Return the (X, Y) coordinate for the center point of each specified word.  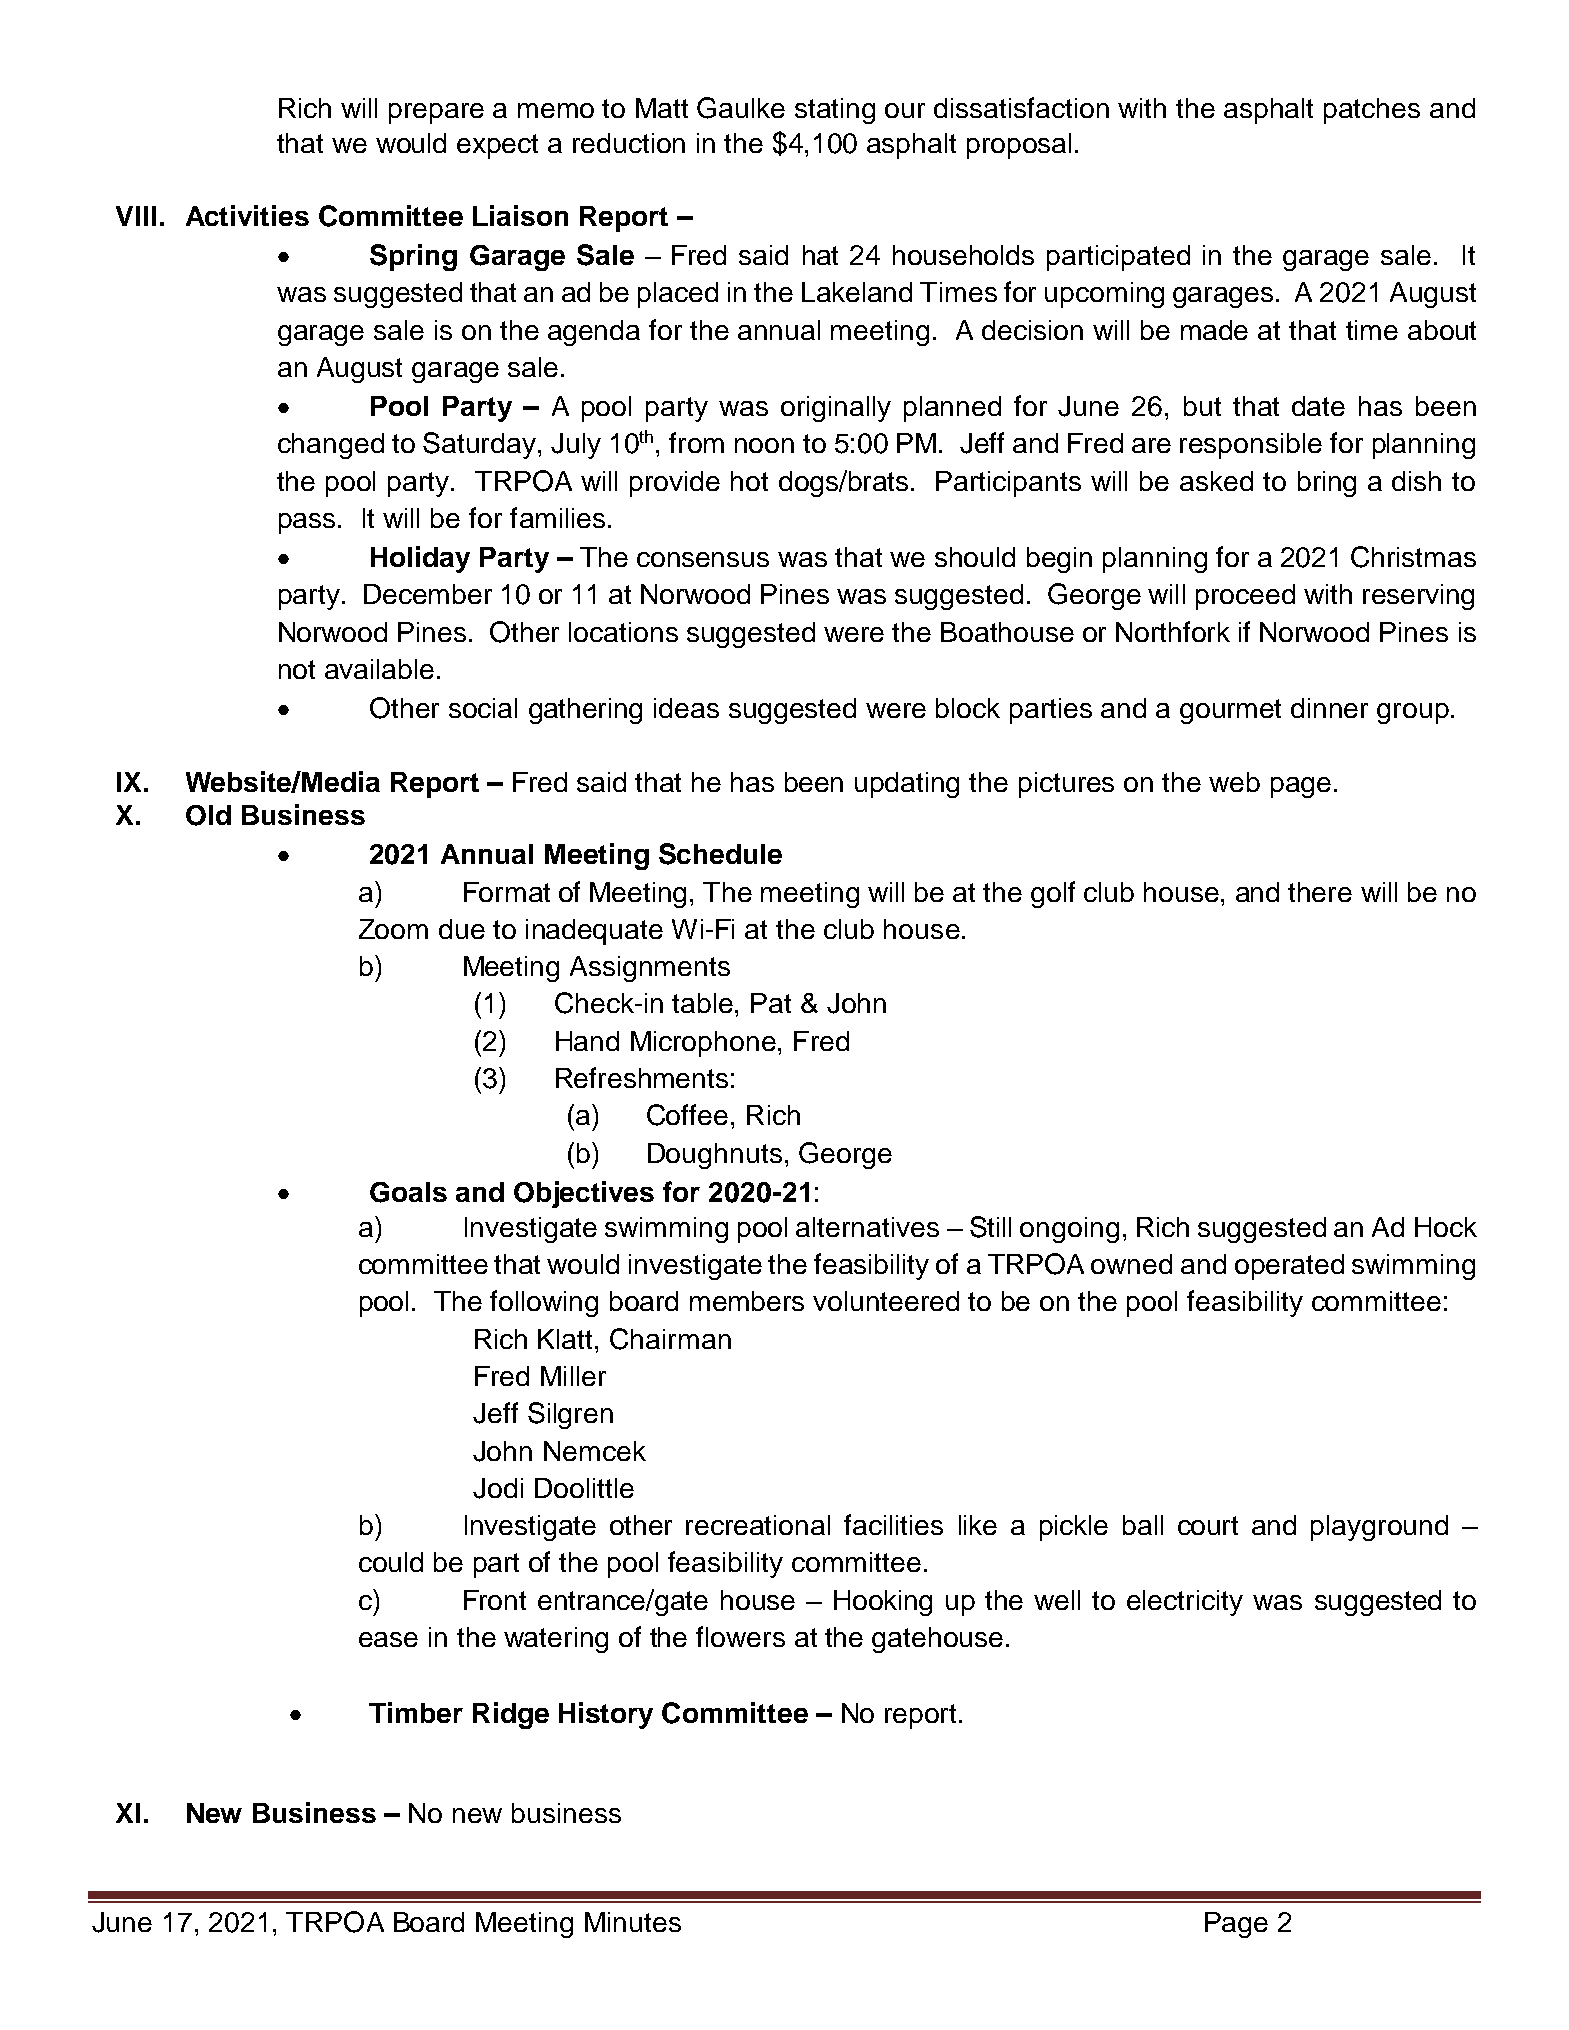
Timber (416, 1712)
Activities (247, 215)
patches (1372, 111)
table (704, 1003)
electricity (1185, 1603)
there (1320, 892)
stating (835, 111)
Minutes (633, 1922)
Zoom (393, 929)
